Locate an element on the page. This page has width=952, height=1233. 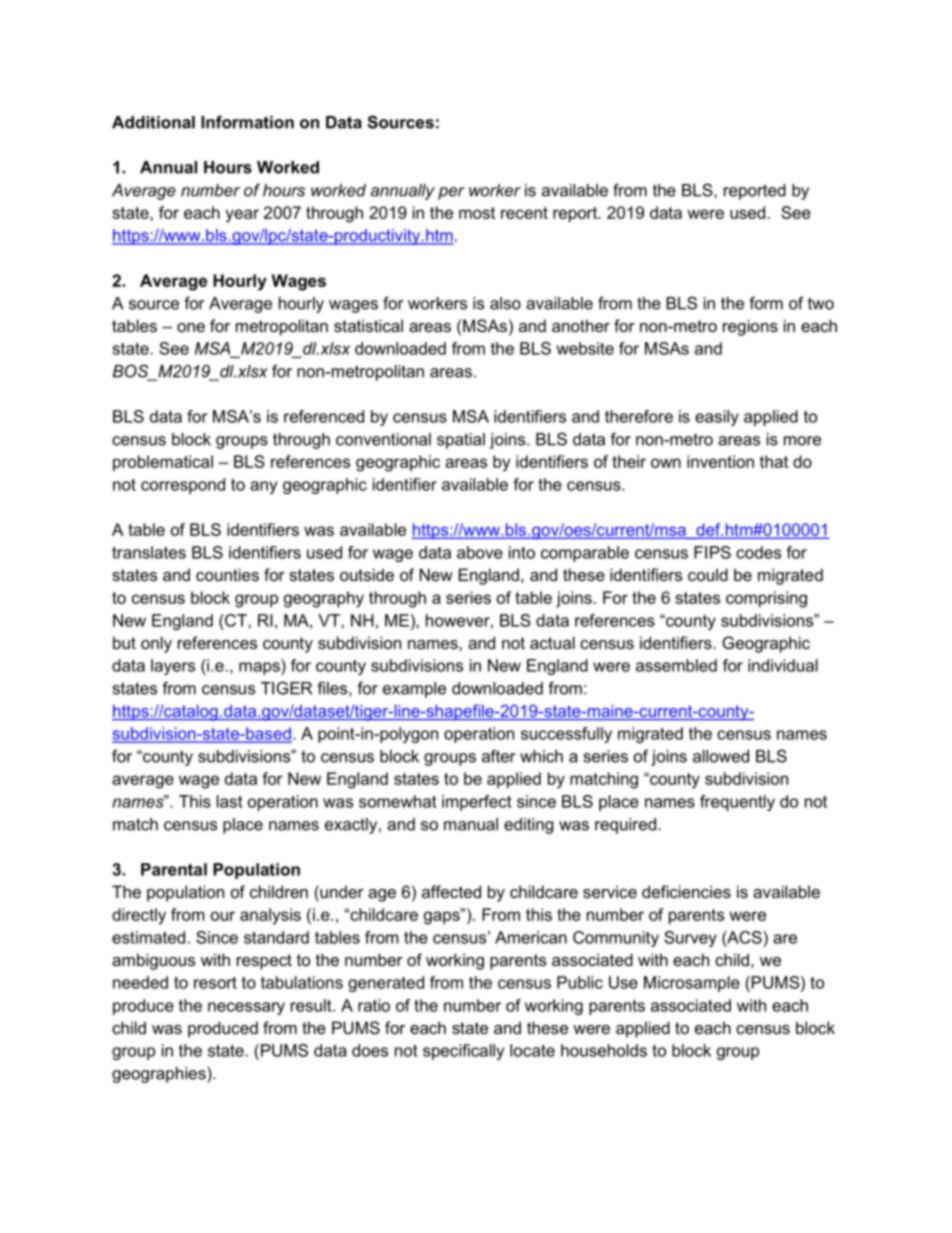
geographies is located at coordinates (160, 1075).
